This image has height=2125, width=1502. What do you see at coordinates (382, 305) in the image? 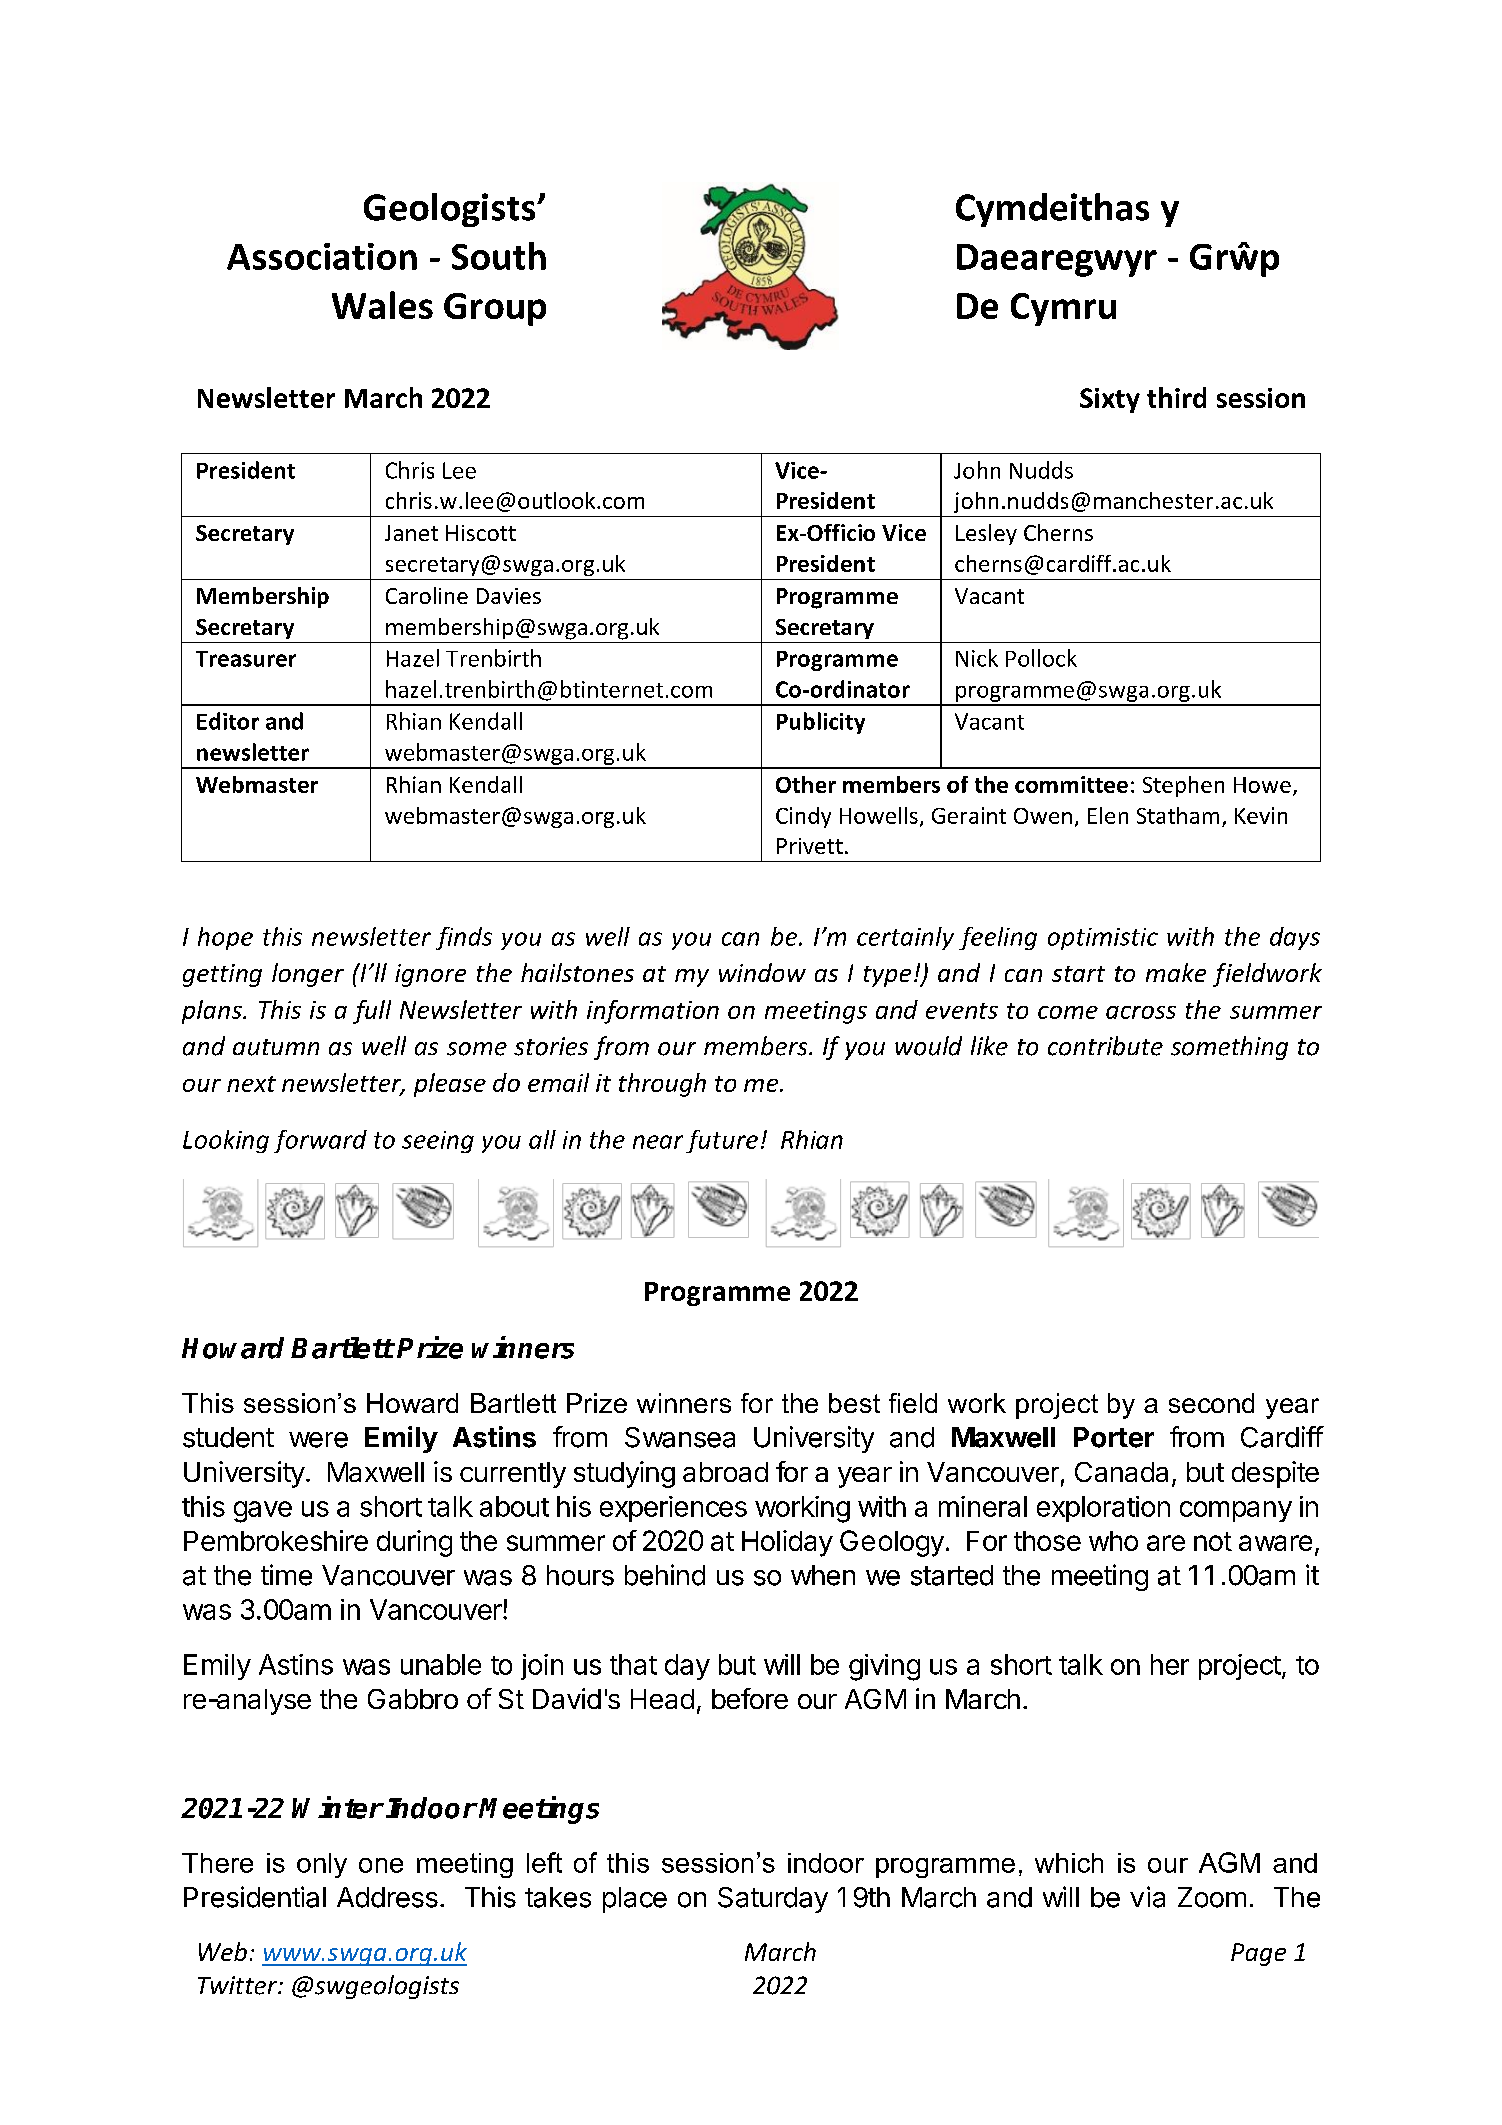
I see `Wales` at bounding box center [382, 305].
